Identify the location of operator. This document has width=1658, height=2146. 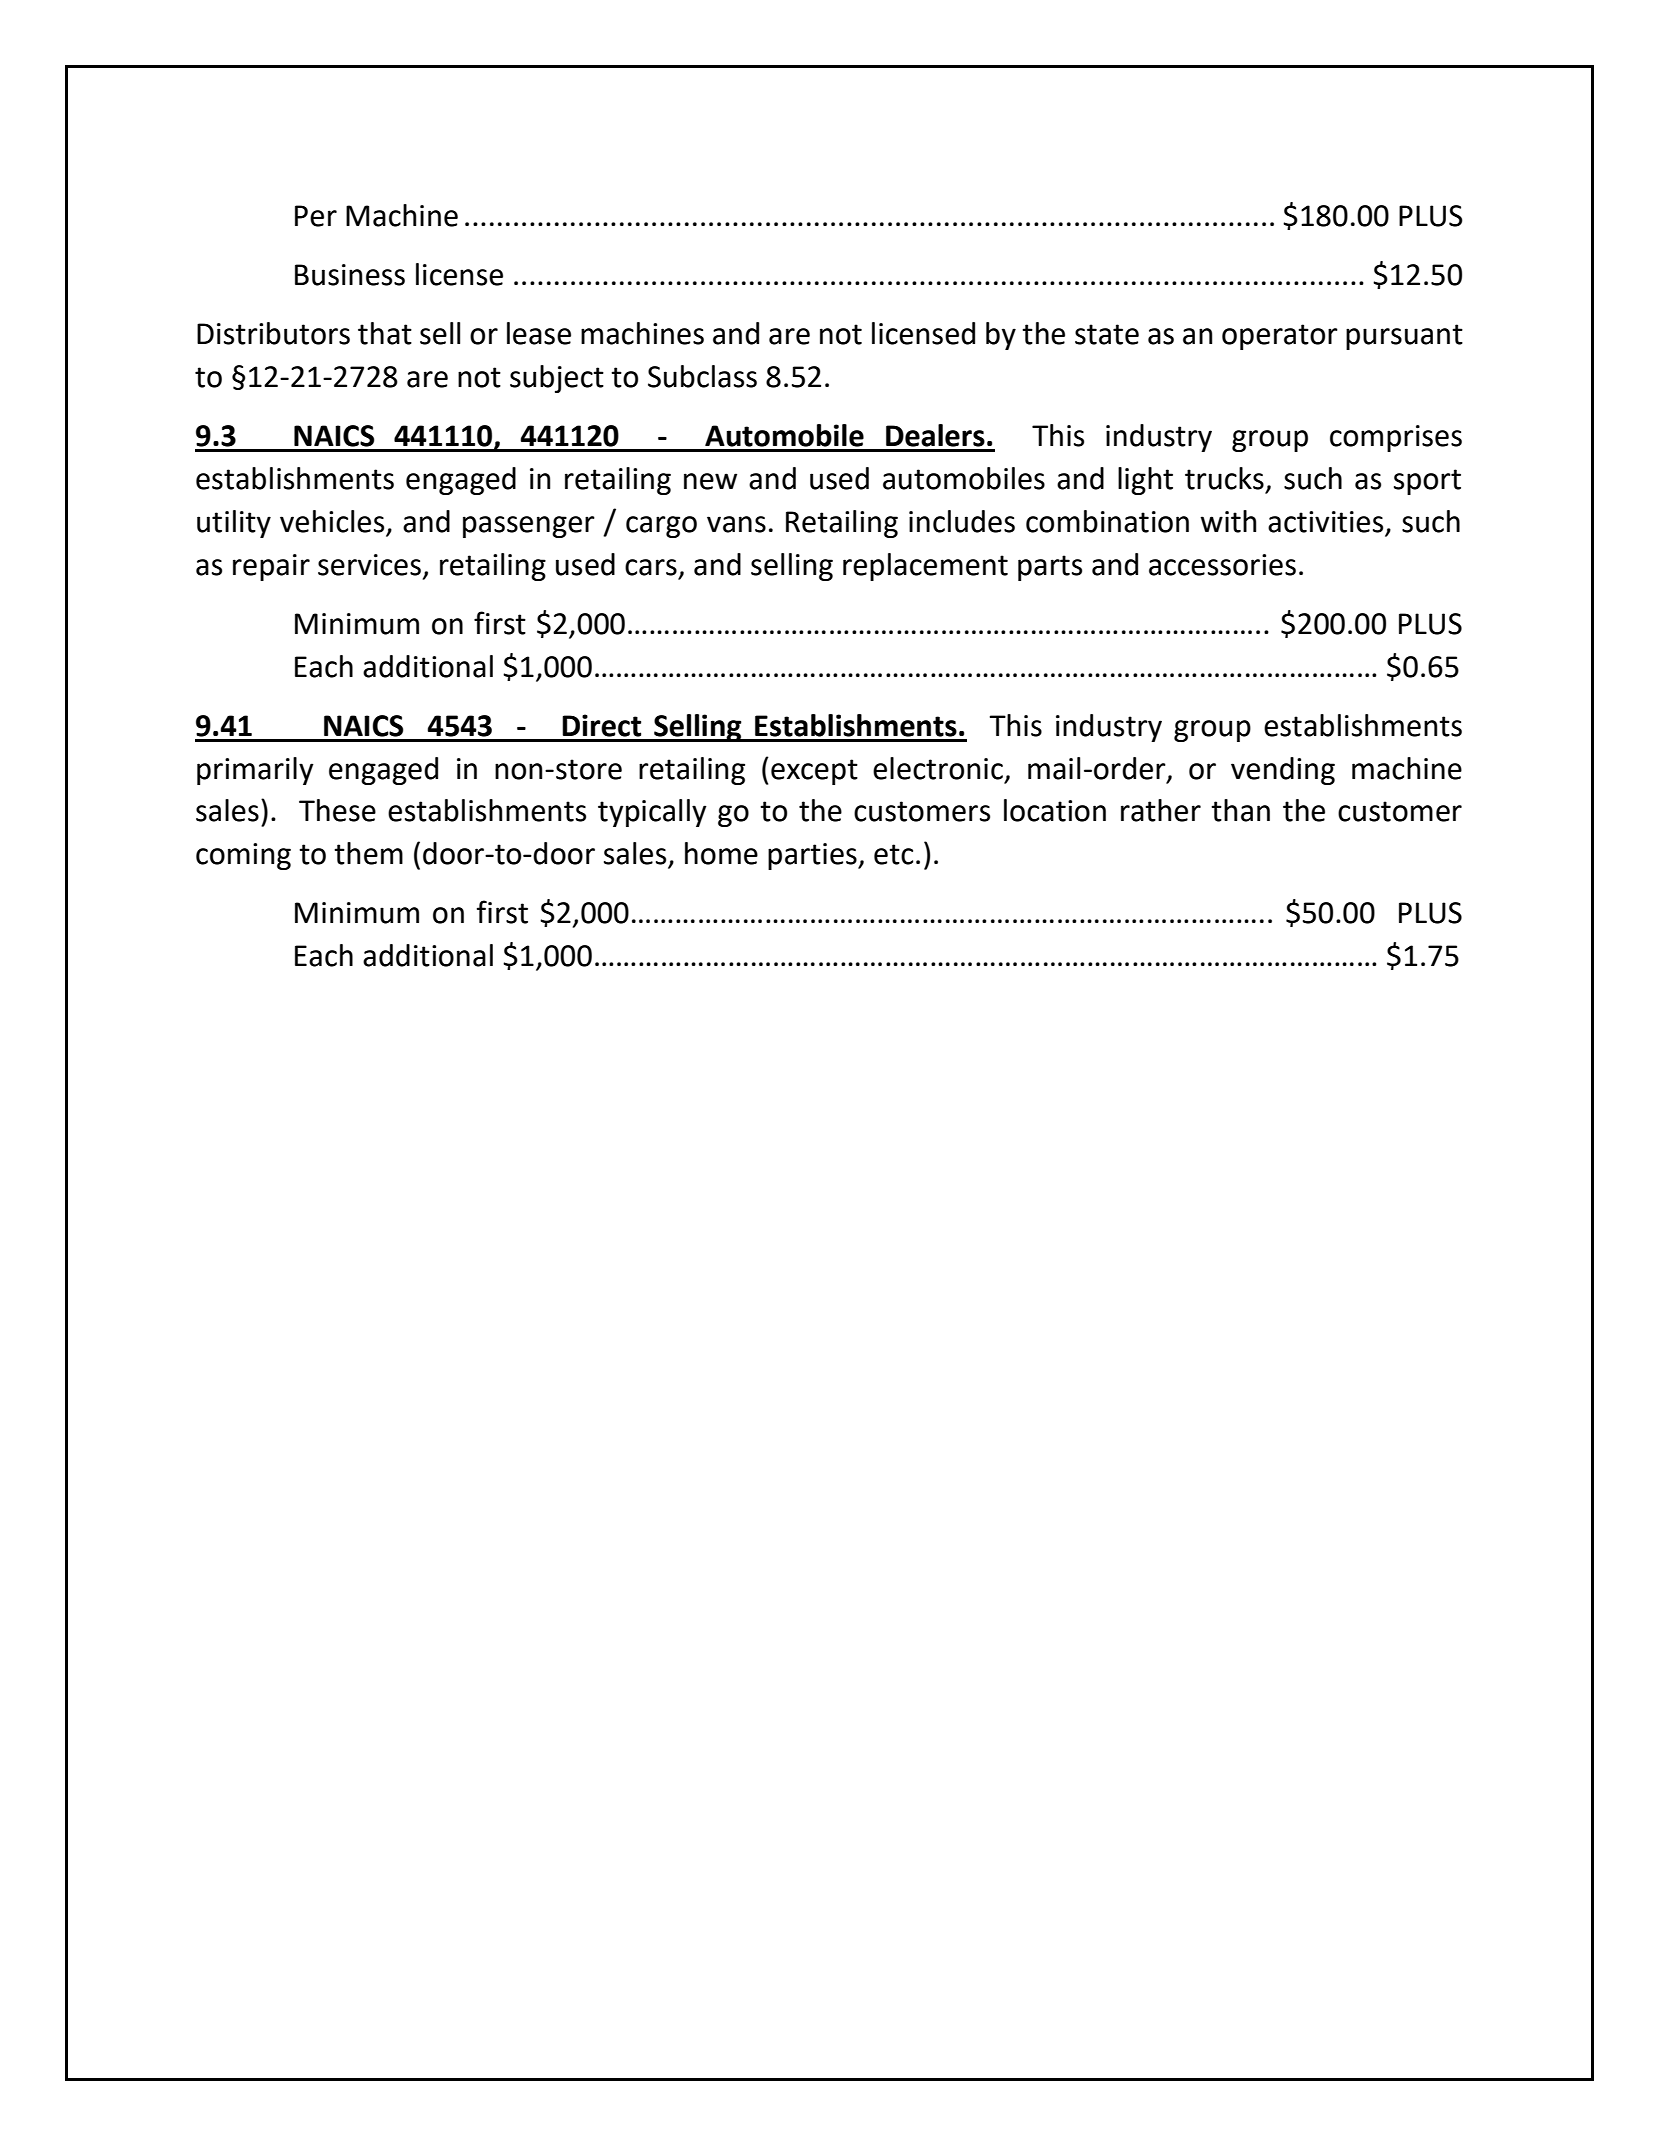
(1280, 337).
